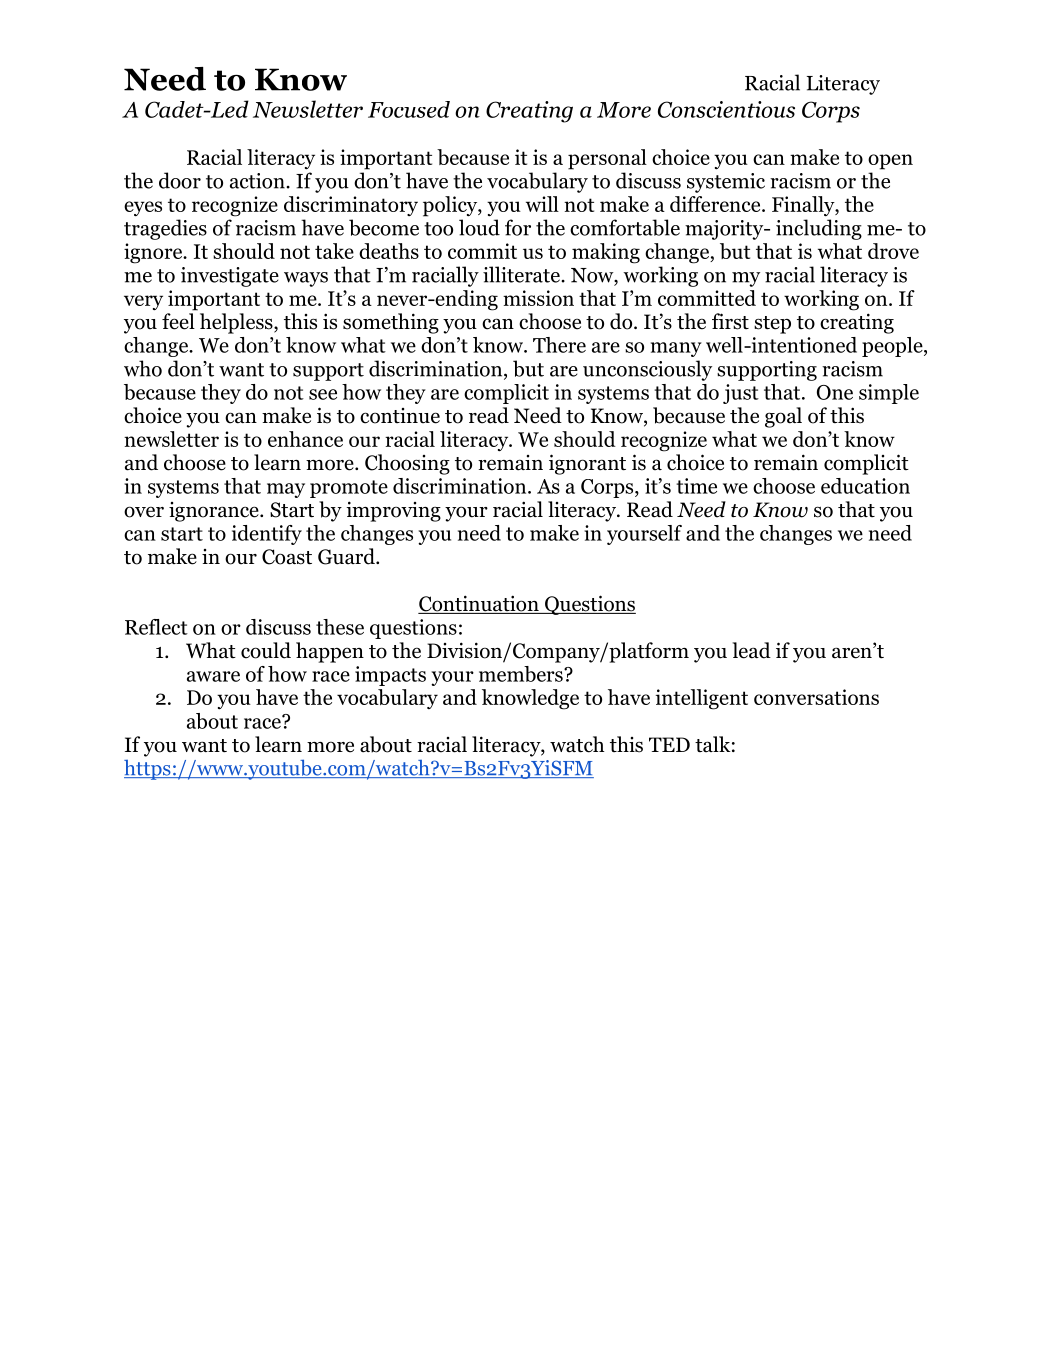  What do you see at coordinates (323, 394) in the page?
I see `see` at bounding box center [323, 394].
